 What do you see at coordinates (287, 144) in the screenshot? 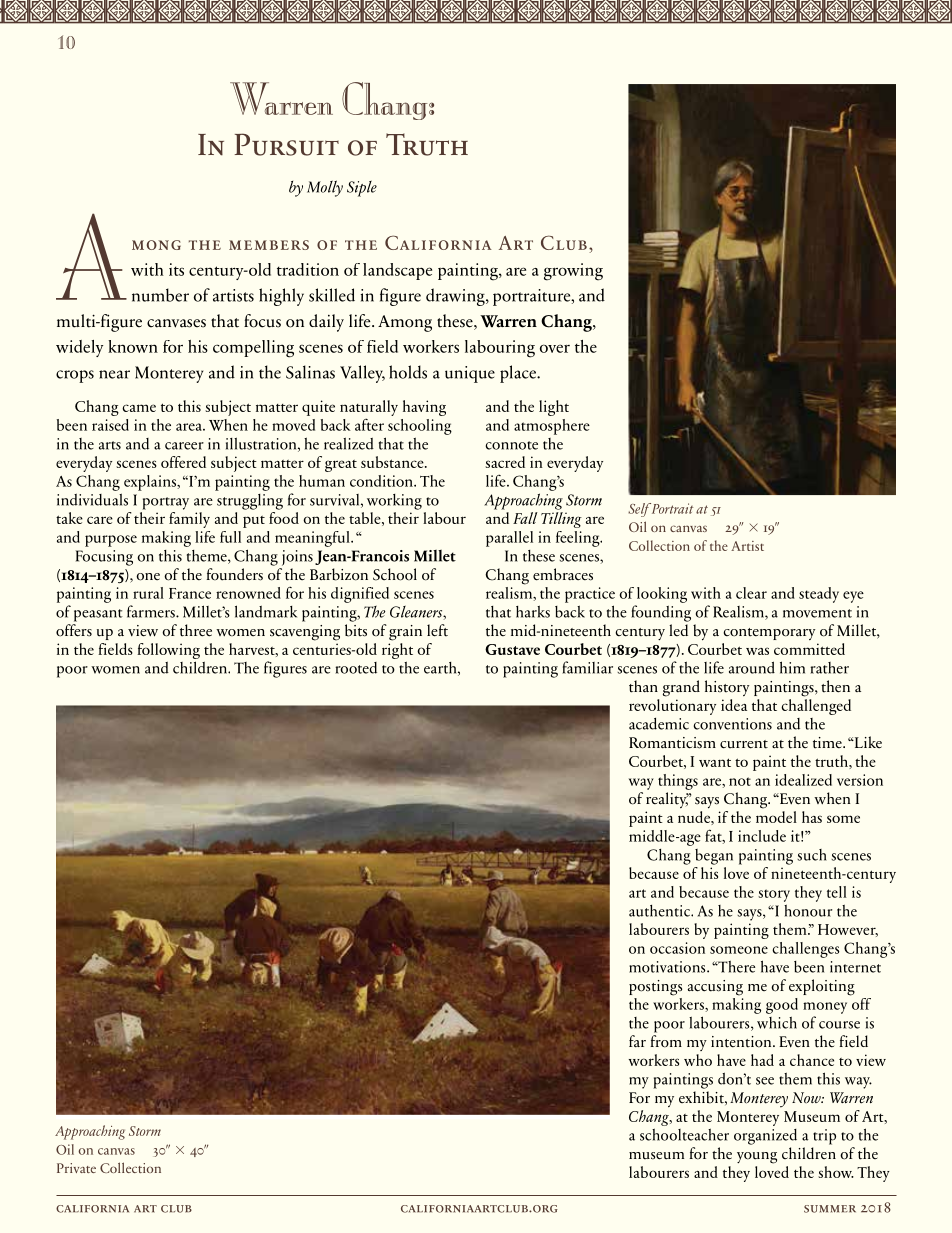
I see `Pursuit` at bounding box center [287, 144].
